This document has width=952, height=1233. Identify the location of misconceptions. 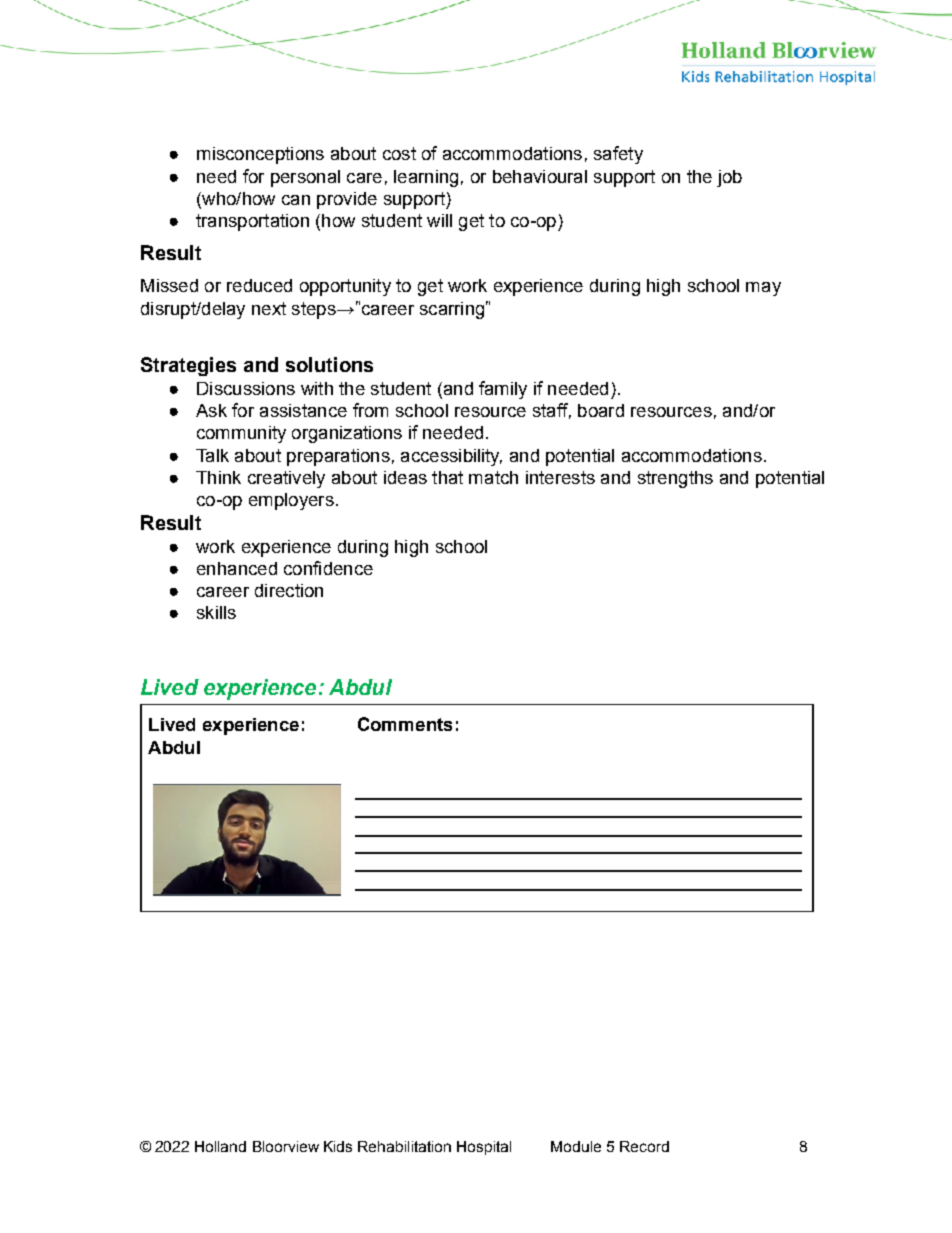
(260, 155).
